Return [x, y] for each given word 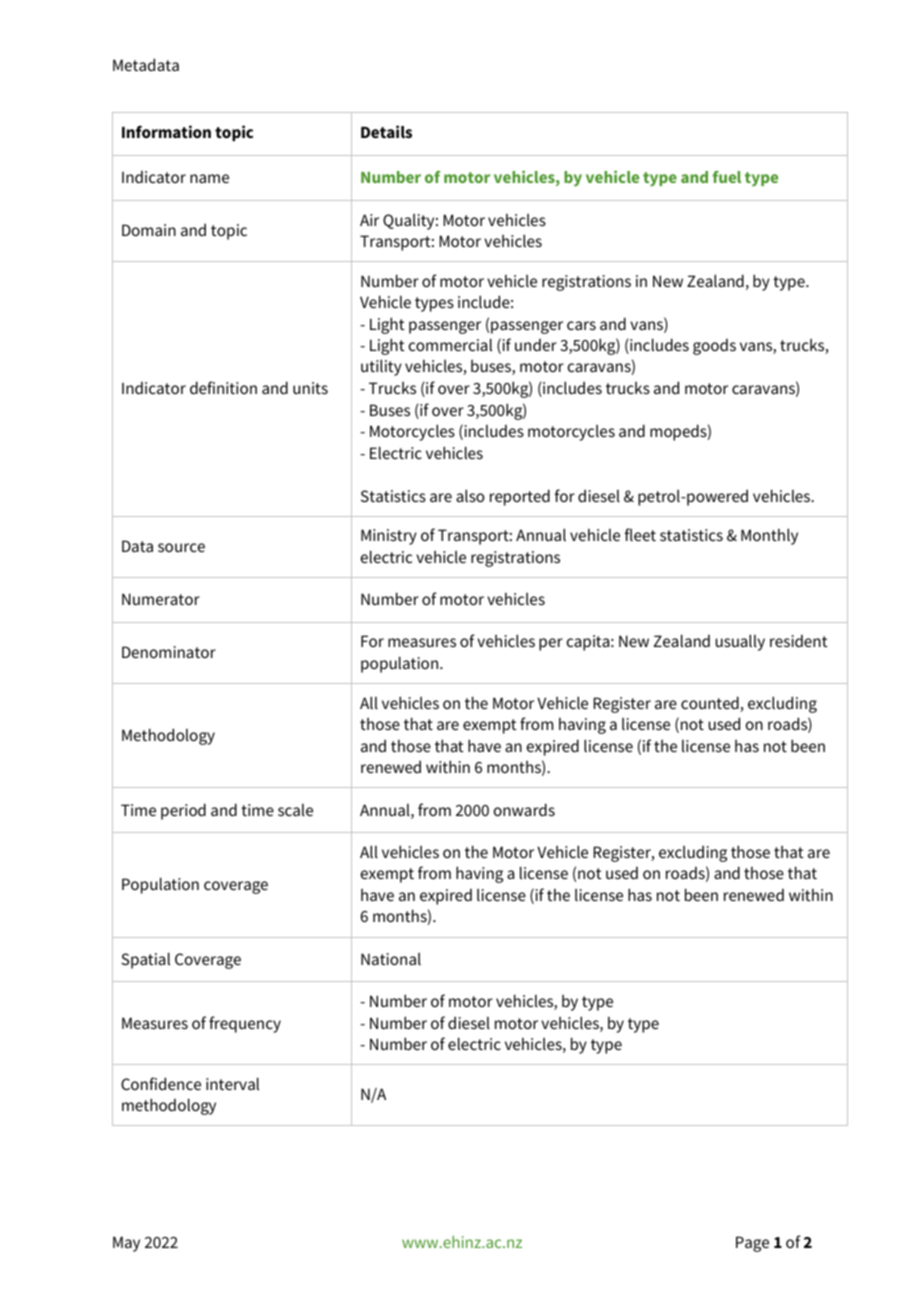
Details [386, 131]
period [183, 811]
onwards [524, 809]
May [126, 1244]
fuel [726, 177]
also [470, 495]
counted [711, 704]
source [181, 547]
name [209, 178]
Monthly [769, 536]
